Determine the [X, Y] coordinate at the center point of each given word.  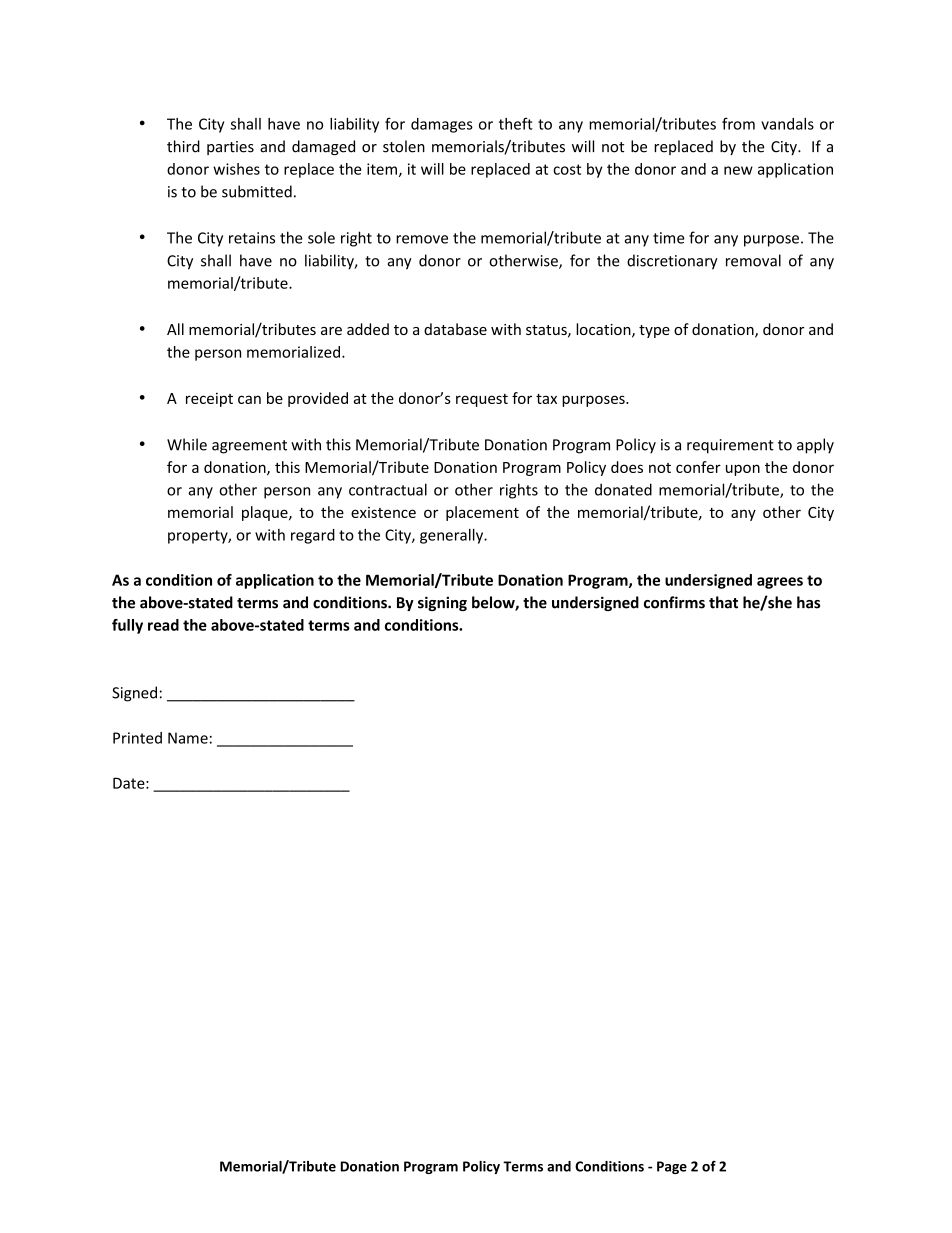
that [723, 602]
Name [188, 738]
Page [672, 1167]
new [738, 170]
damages [442, 125]
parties [230, 148]
